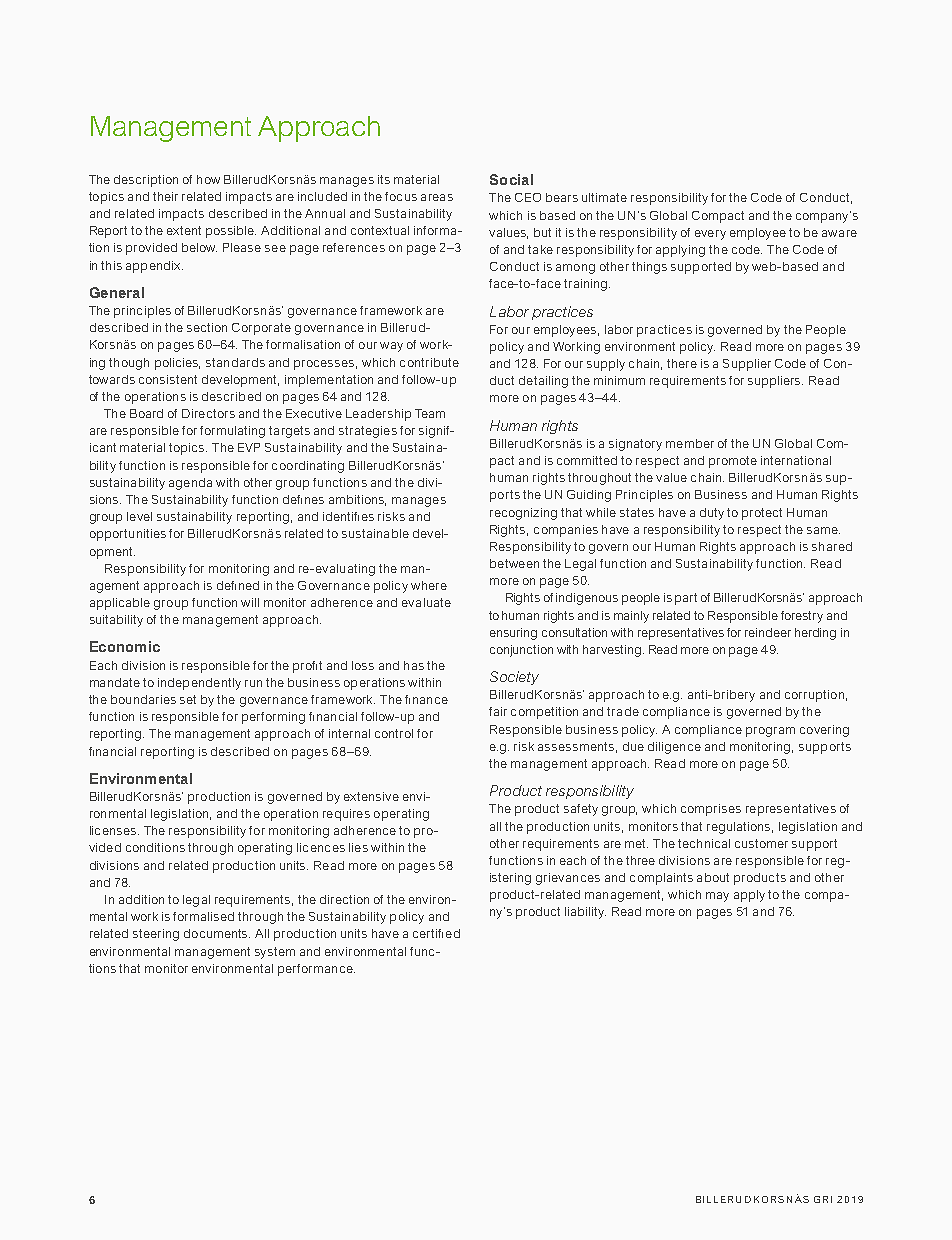 The image size is (952, 1240). I want to click on areas, so click(437, 197).
